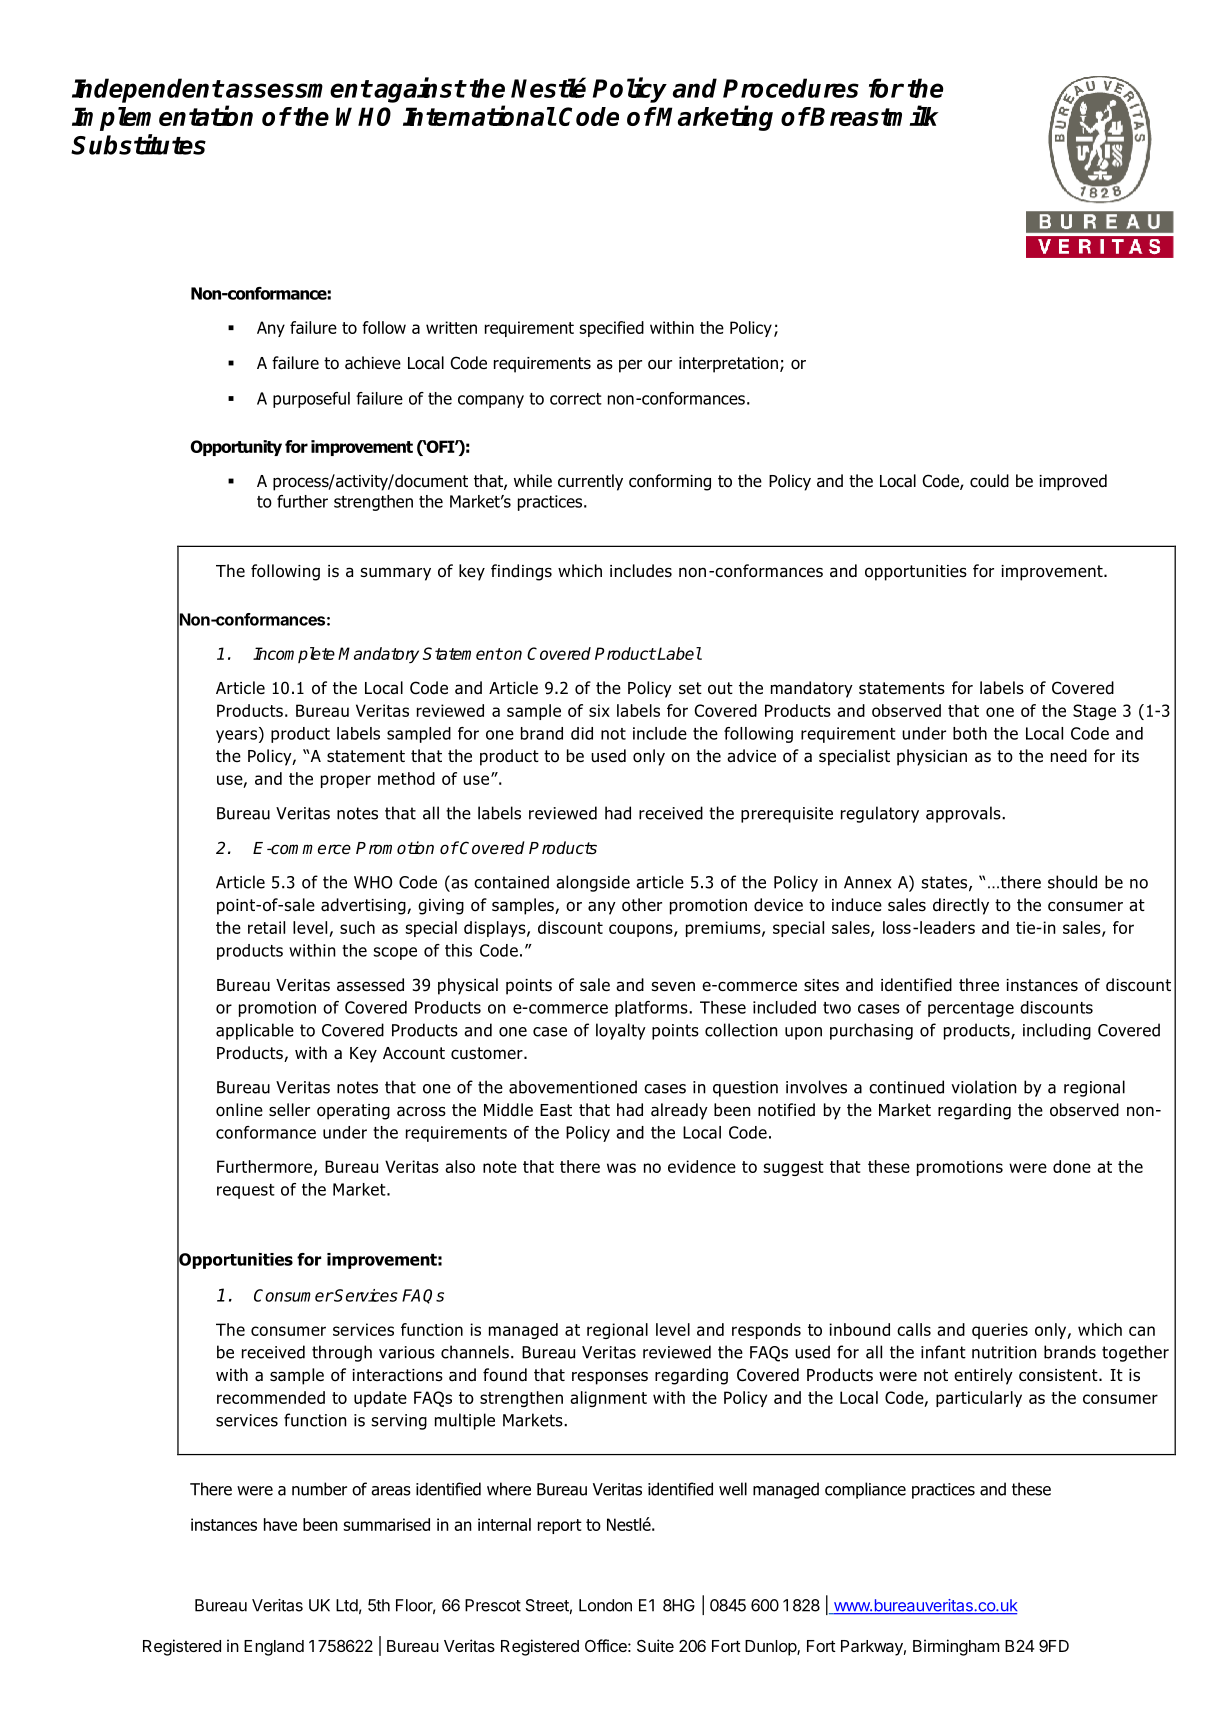 The image size is (1227, 1734). I want to click on Birmingham, so click(956, 1647).
